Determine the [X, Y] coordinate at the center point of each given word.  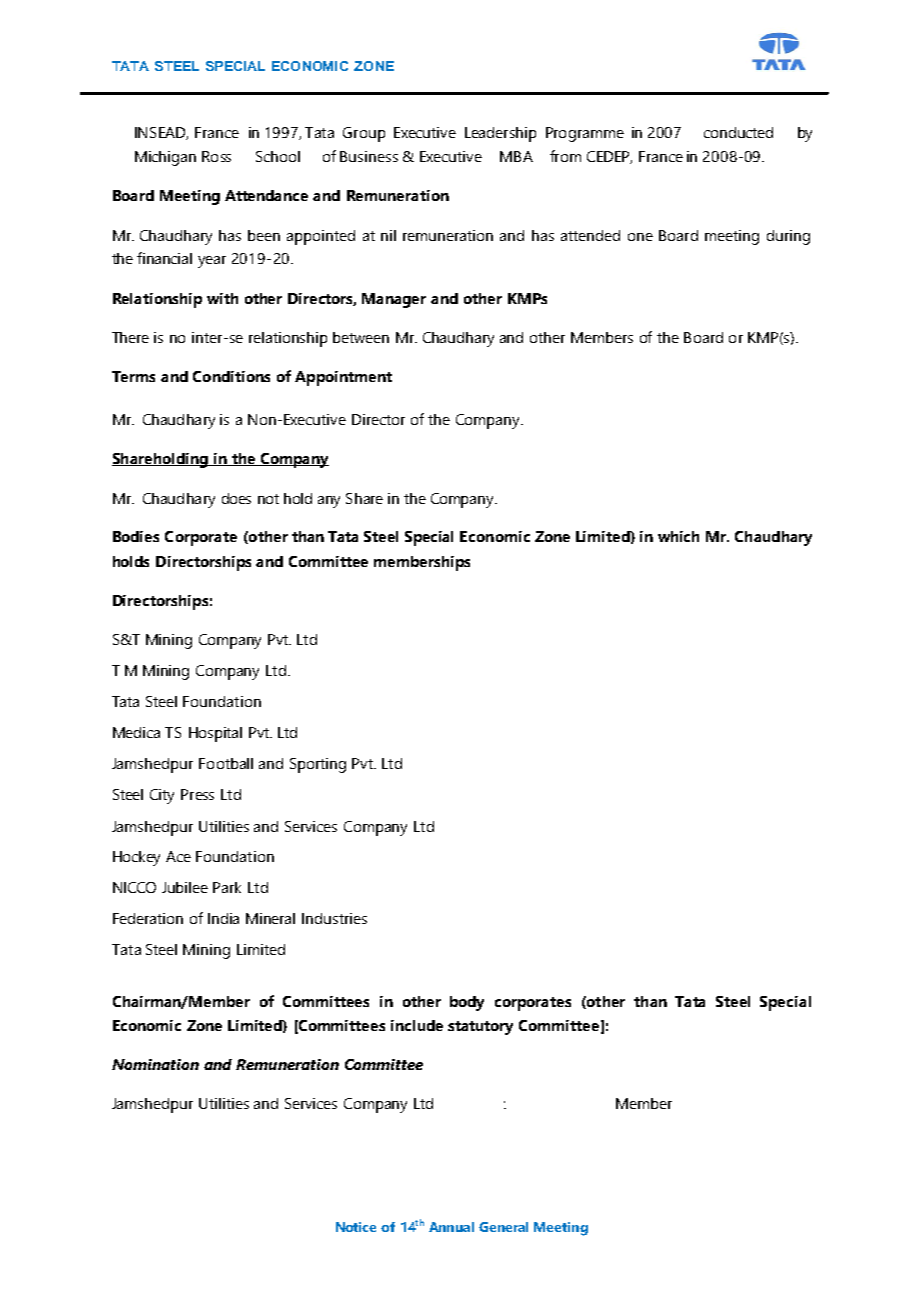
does [236, 498]
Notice [356, 1227]
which [678, 536]
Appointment [343, 378]
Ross [216, 156]
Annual [451, 1227]
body [467, 1003]
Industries [334, 918]
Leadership [500, 134]
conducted [738, 132]
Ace [178, 856]
